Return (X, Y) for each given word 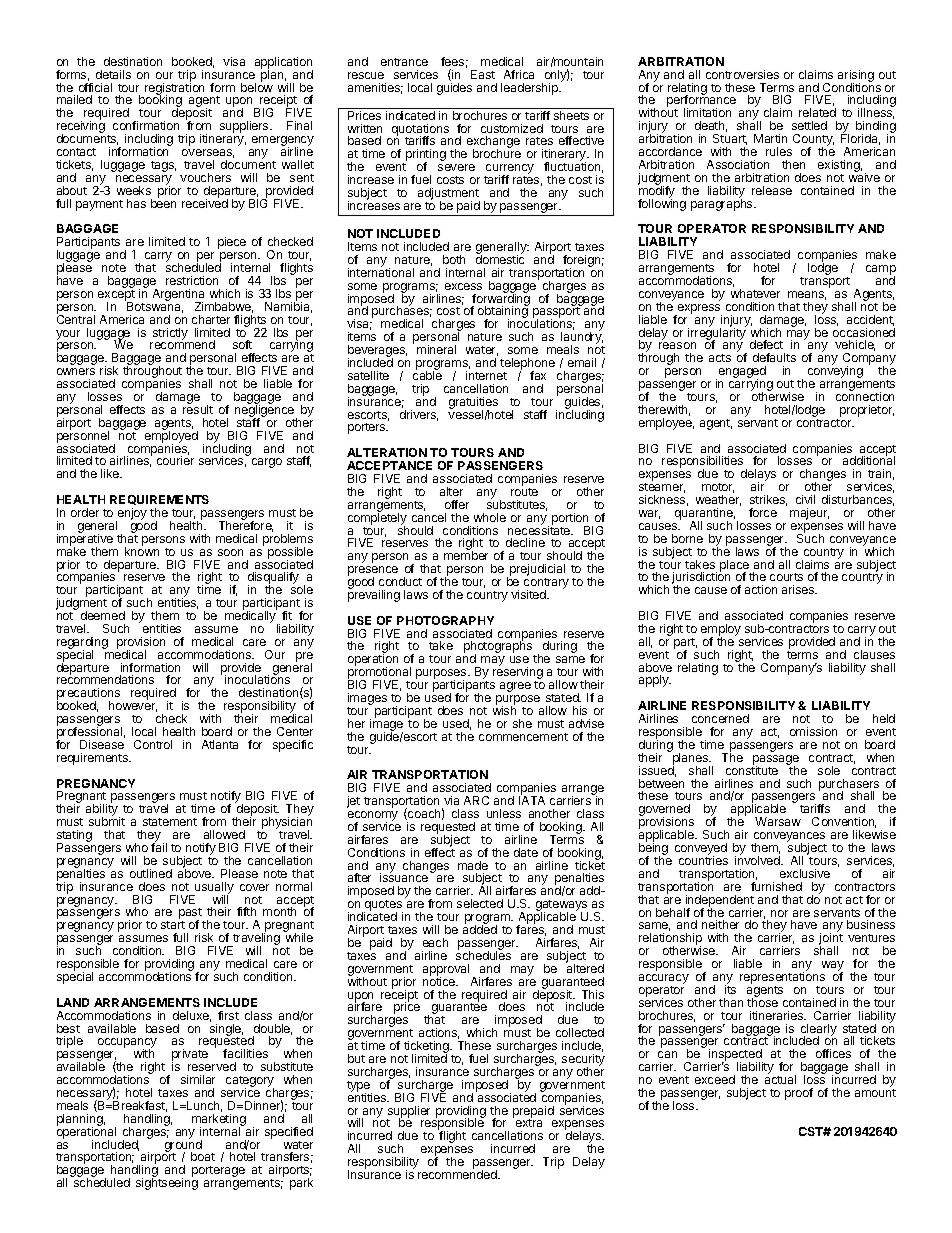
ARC (476, 800)
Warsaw (778, 821)
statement (170, 822)
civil (805, 499)
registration (174, 89)
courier (175, 460)
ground (183, 1146)
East (483, 74)
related (817, 112)
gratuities (473, 404)
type (359, 1087)
